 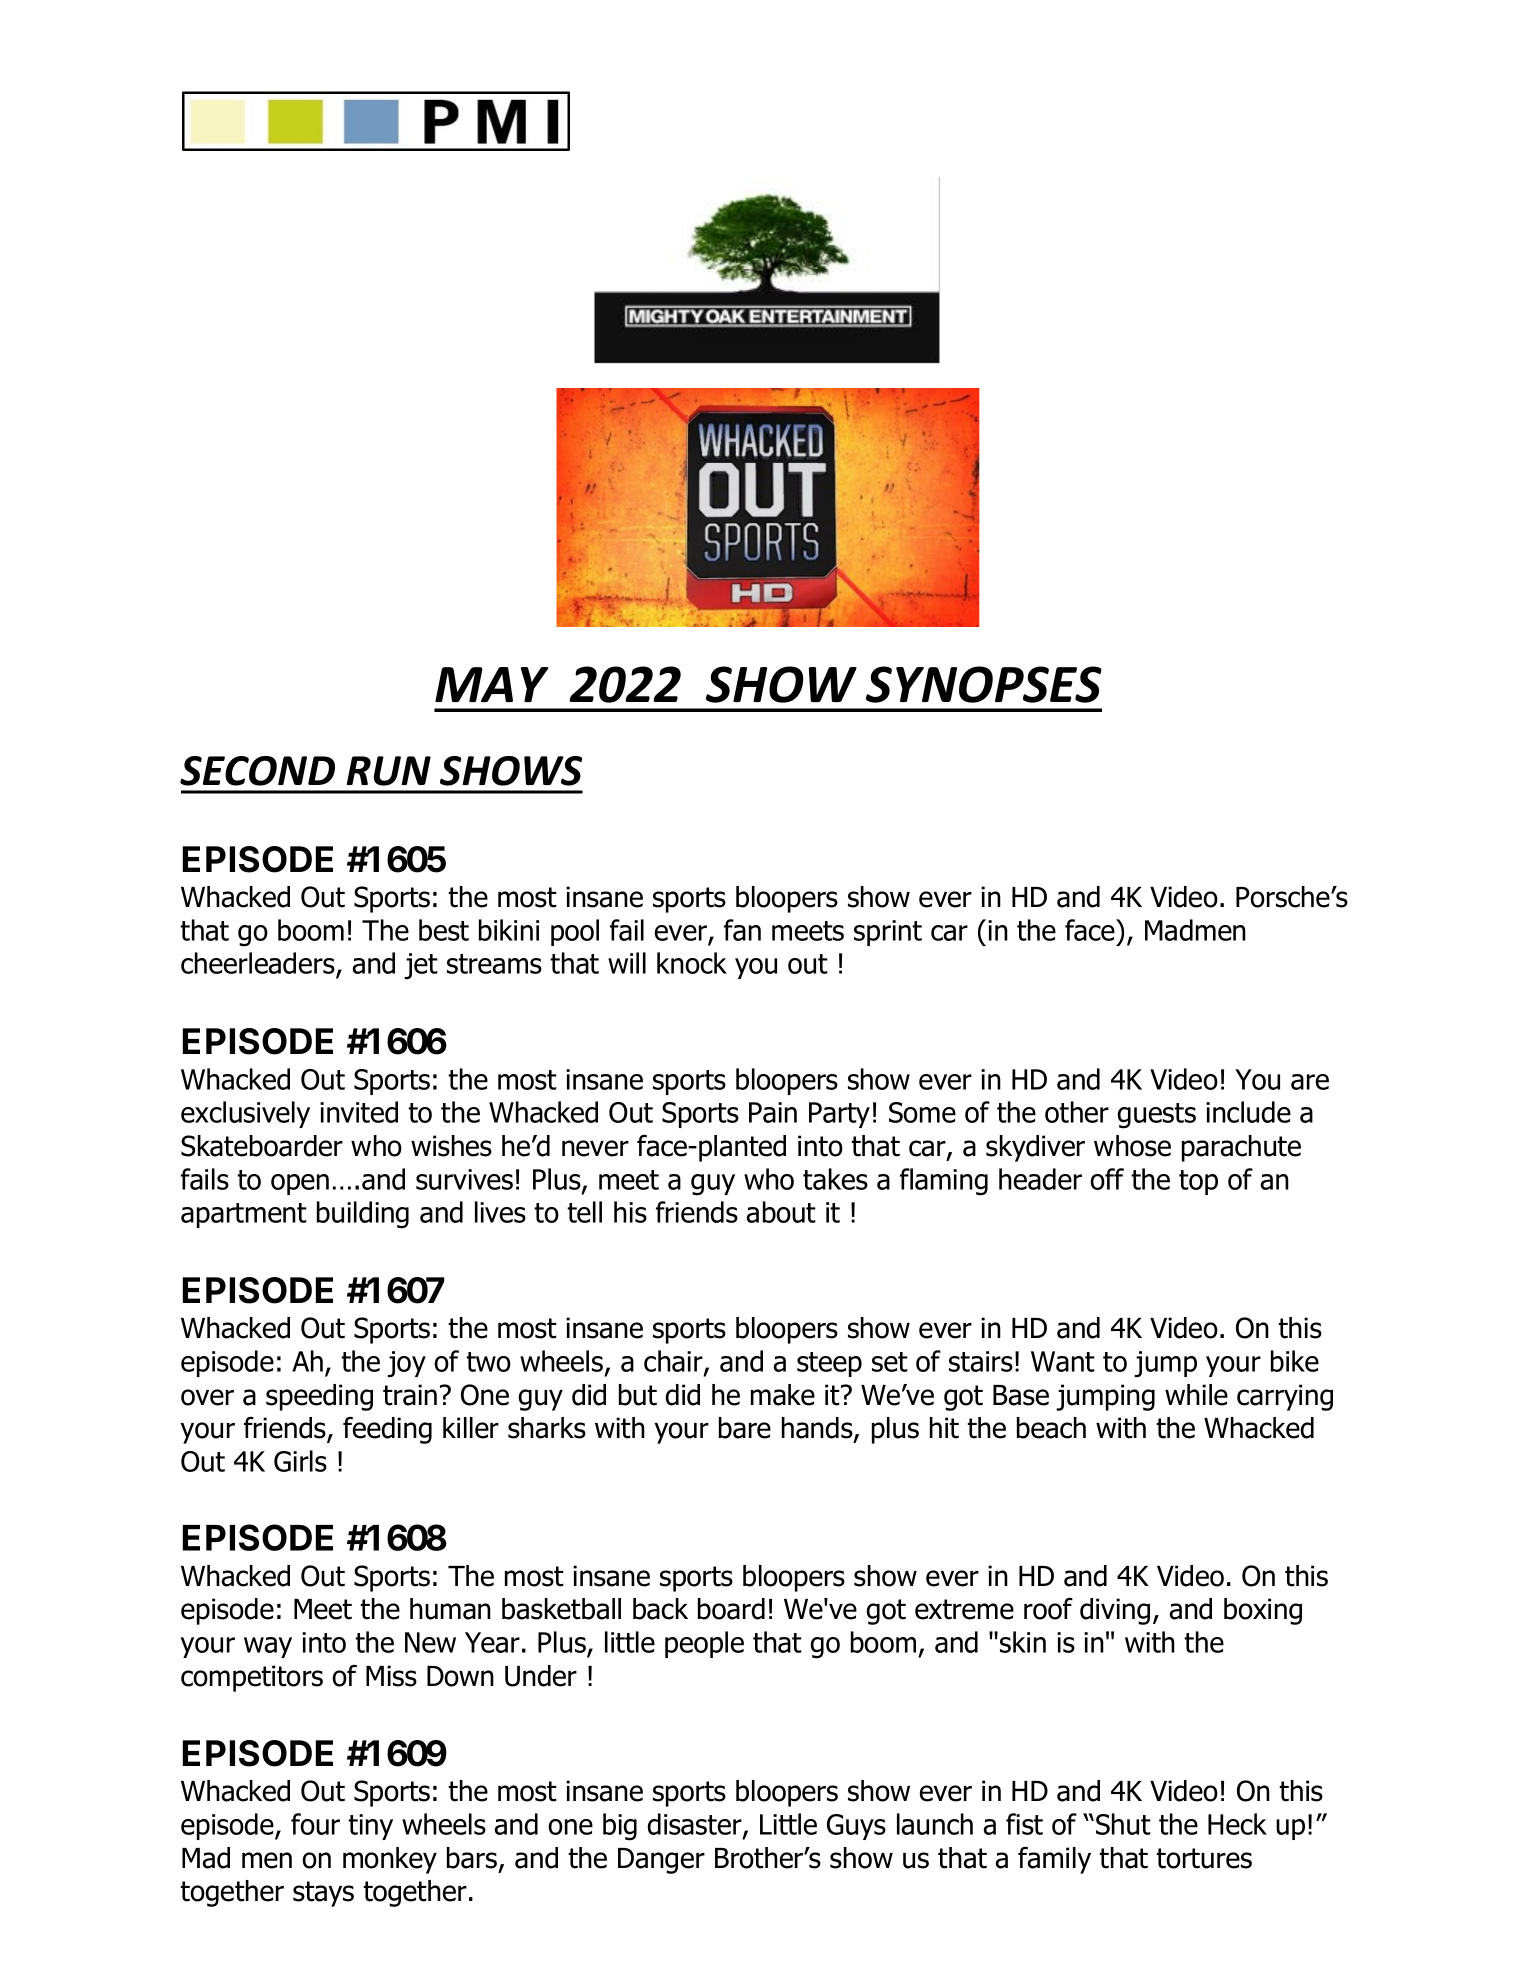 What do you see at coordinates (1063, 1361) in the page?
I see `Want` at bounding box center [1063, 1361].
